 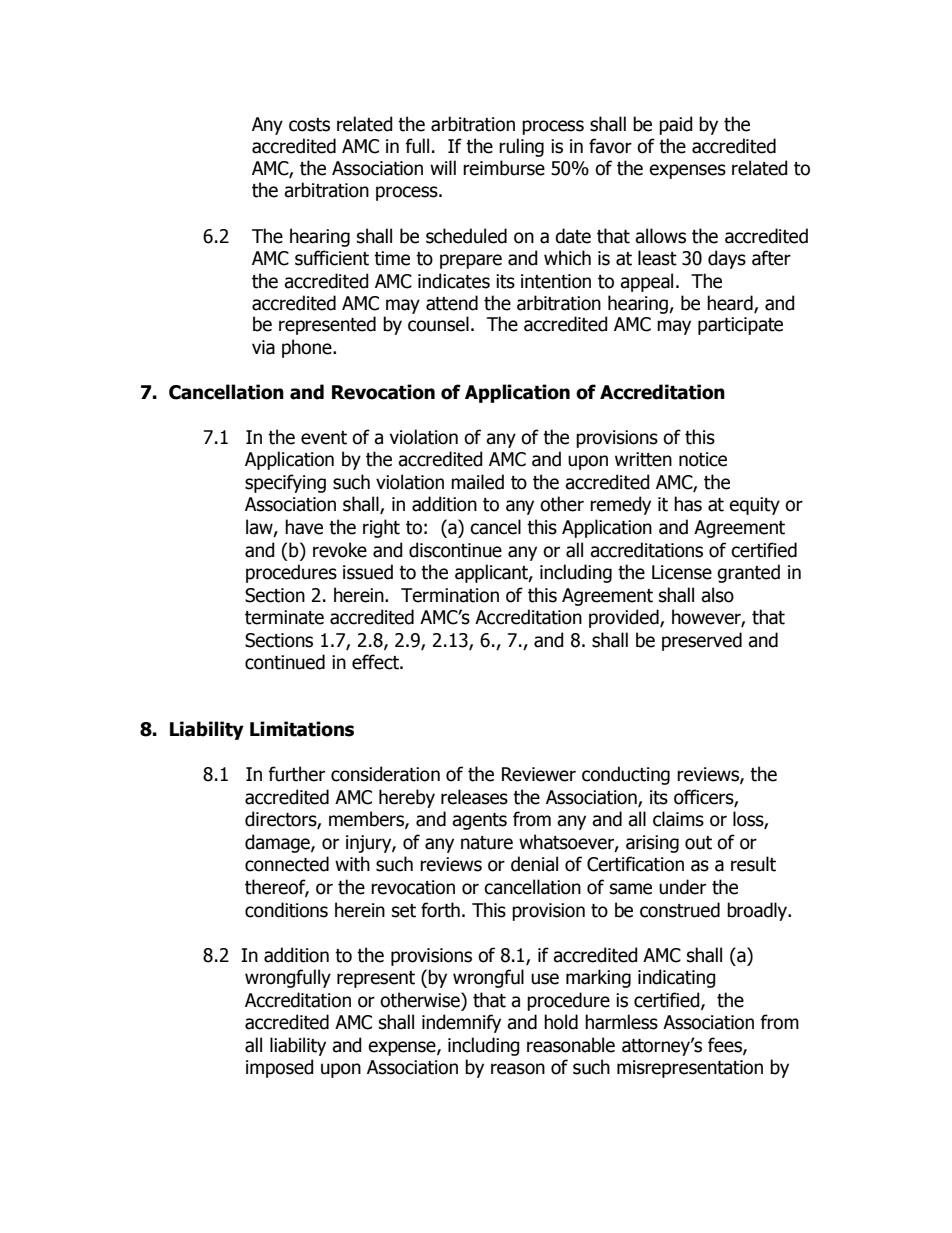 I want to click on ruling, so click(x=521, y=147).
